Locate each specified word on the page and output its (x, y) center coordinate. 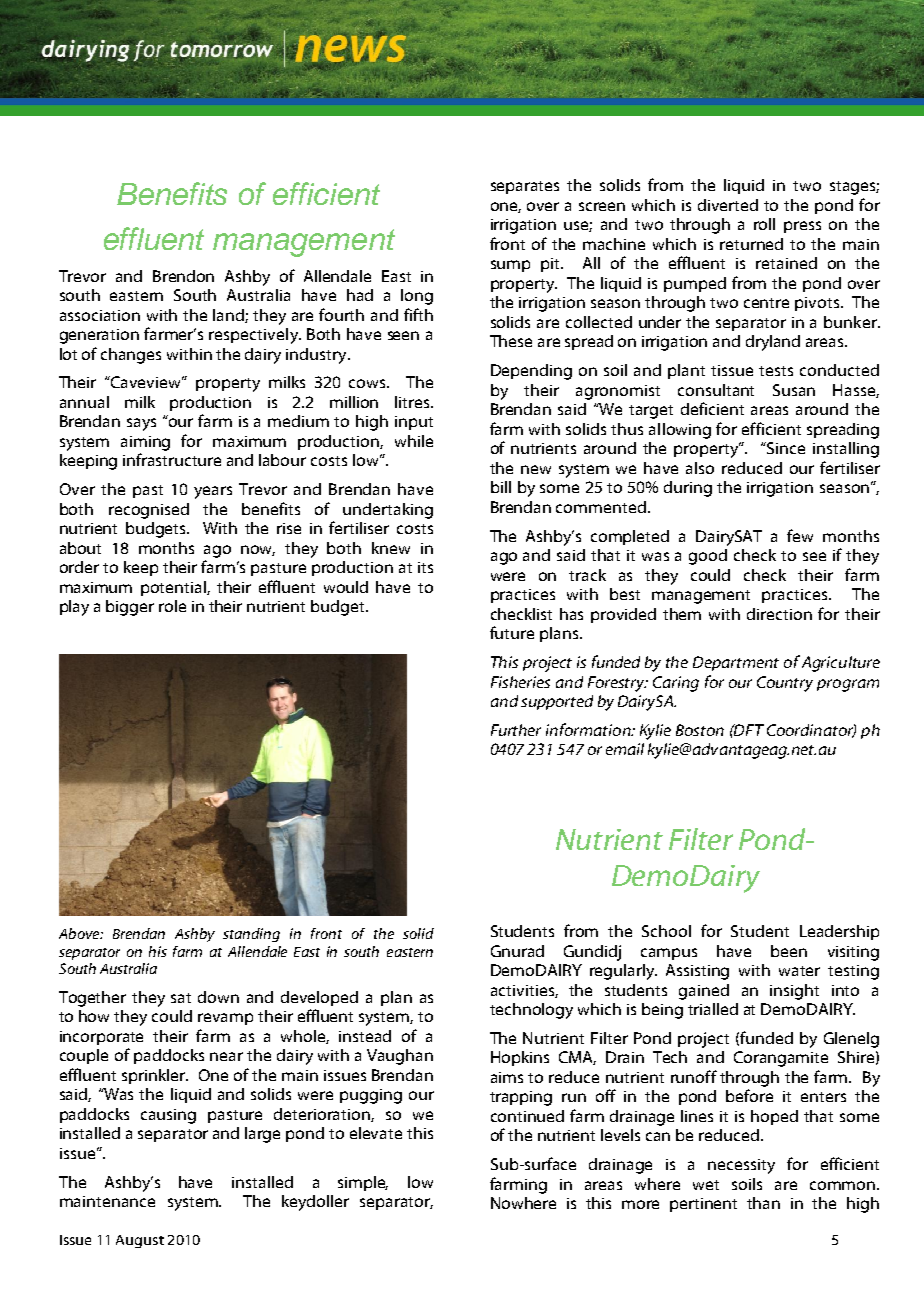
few (800, 535)
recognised (149, 511)
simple (363, 1183)
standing (251, 935)
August (140, 1241)
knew (391, 548)
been (789, 951)
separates (525, 187)
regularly (623, 972)
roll (764, 224)
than (763, 1203)
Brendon (183, 276)
